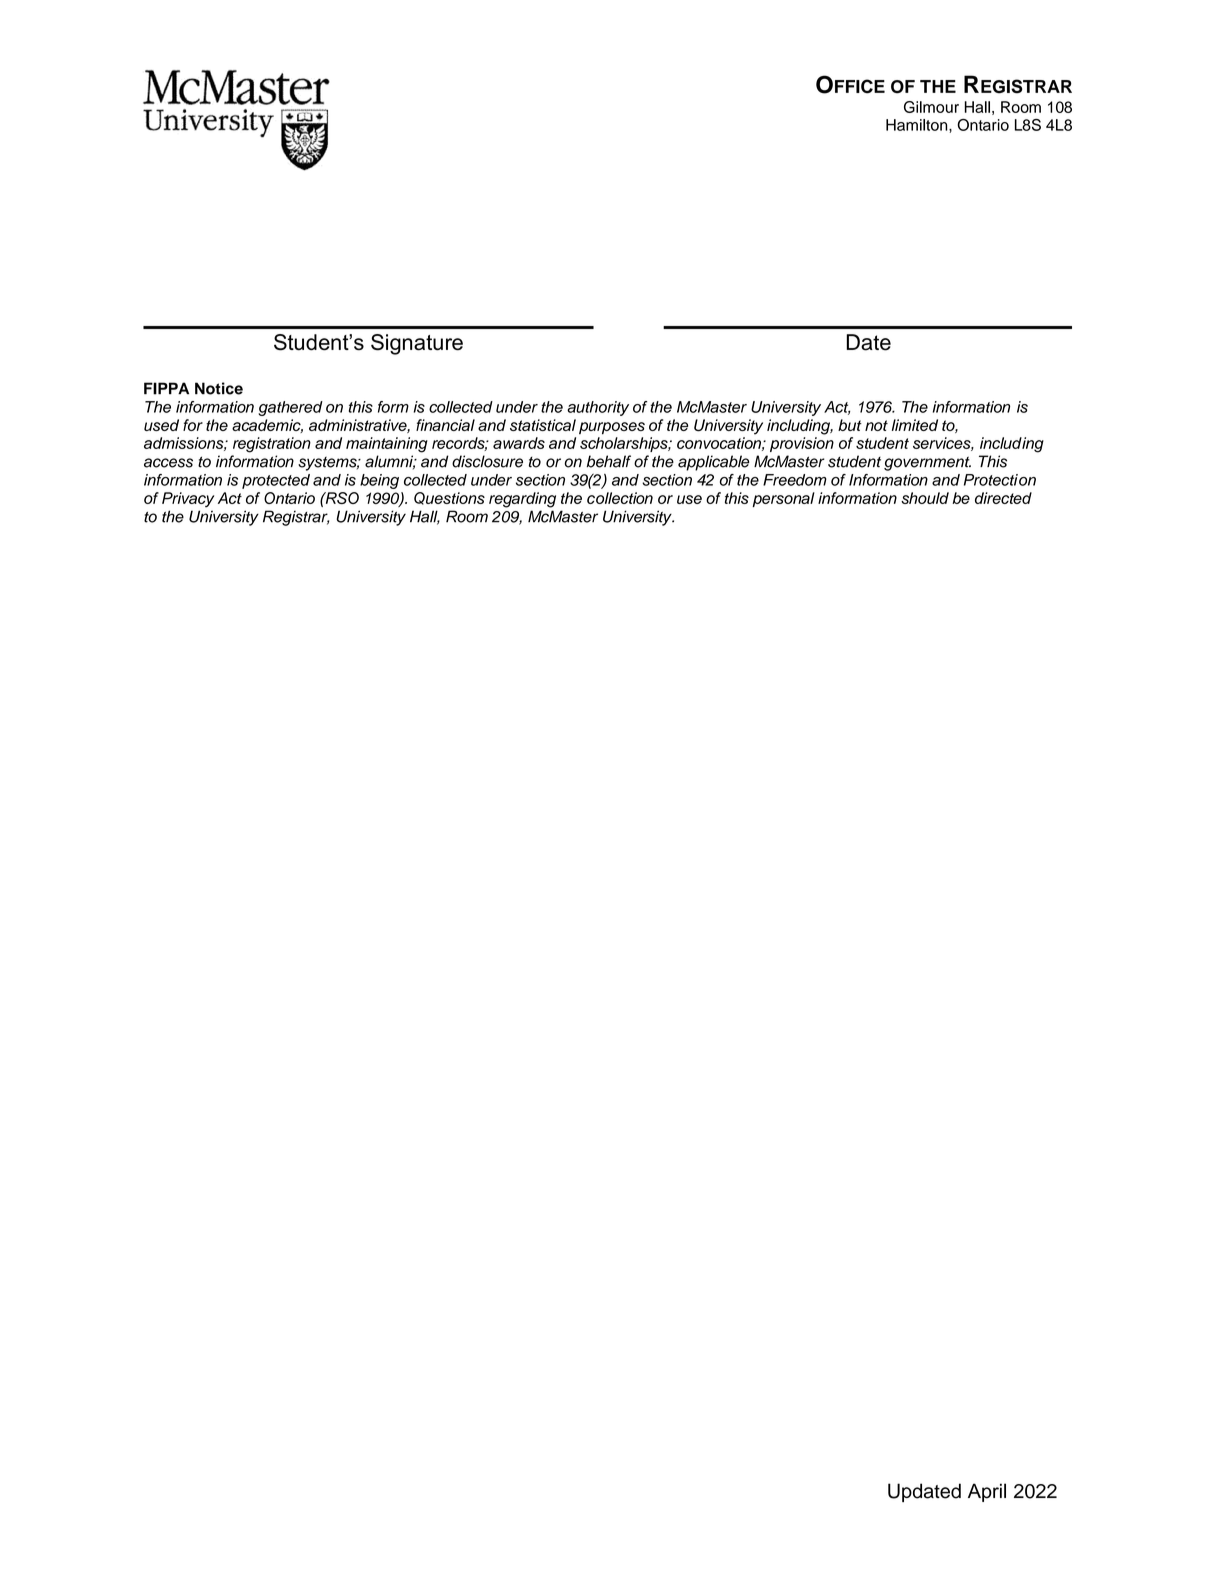 The image size is (1215, 1572). What do you see at coordinates (783, 499) in the screenshot?
I see `personal` at bounding box center [783, 499].
